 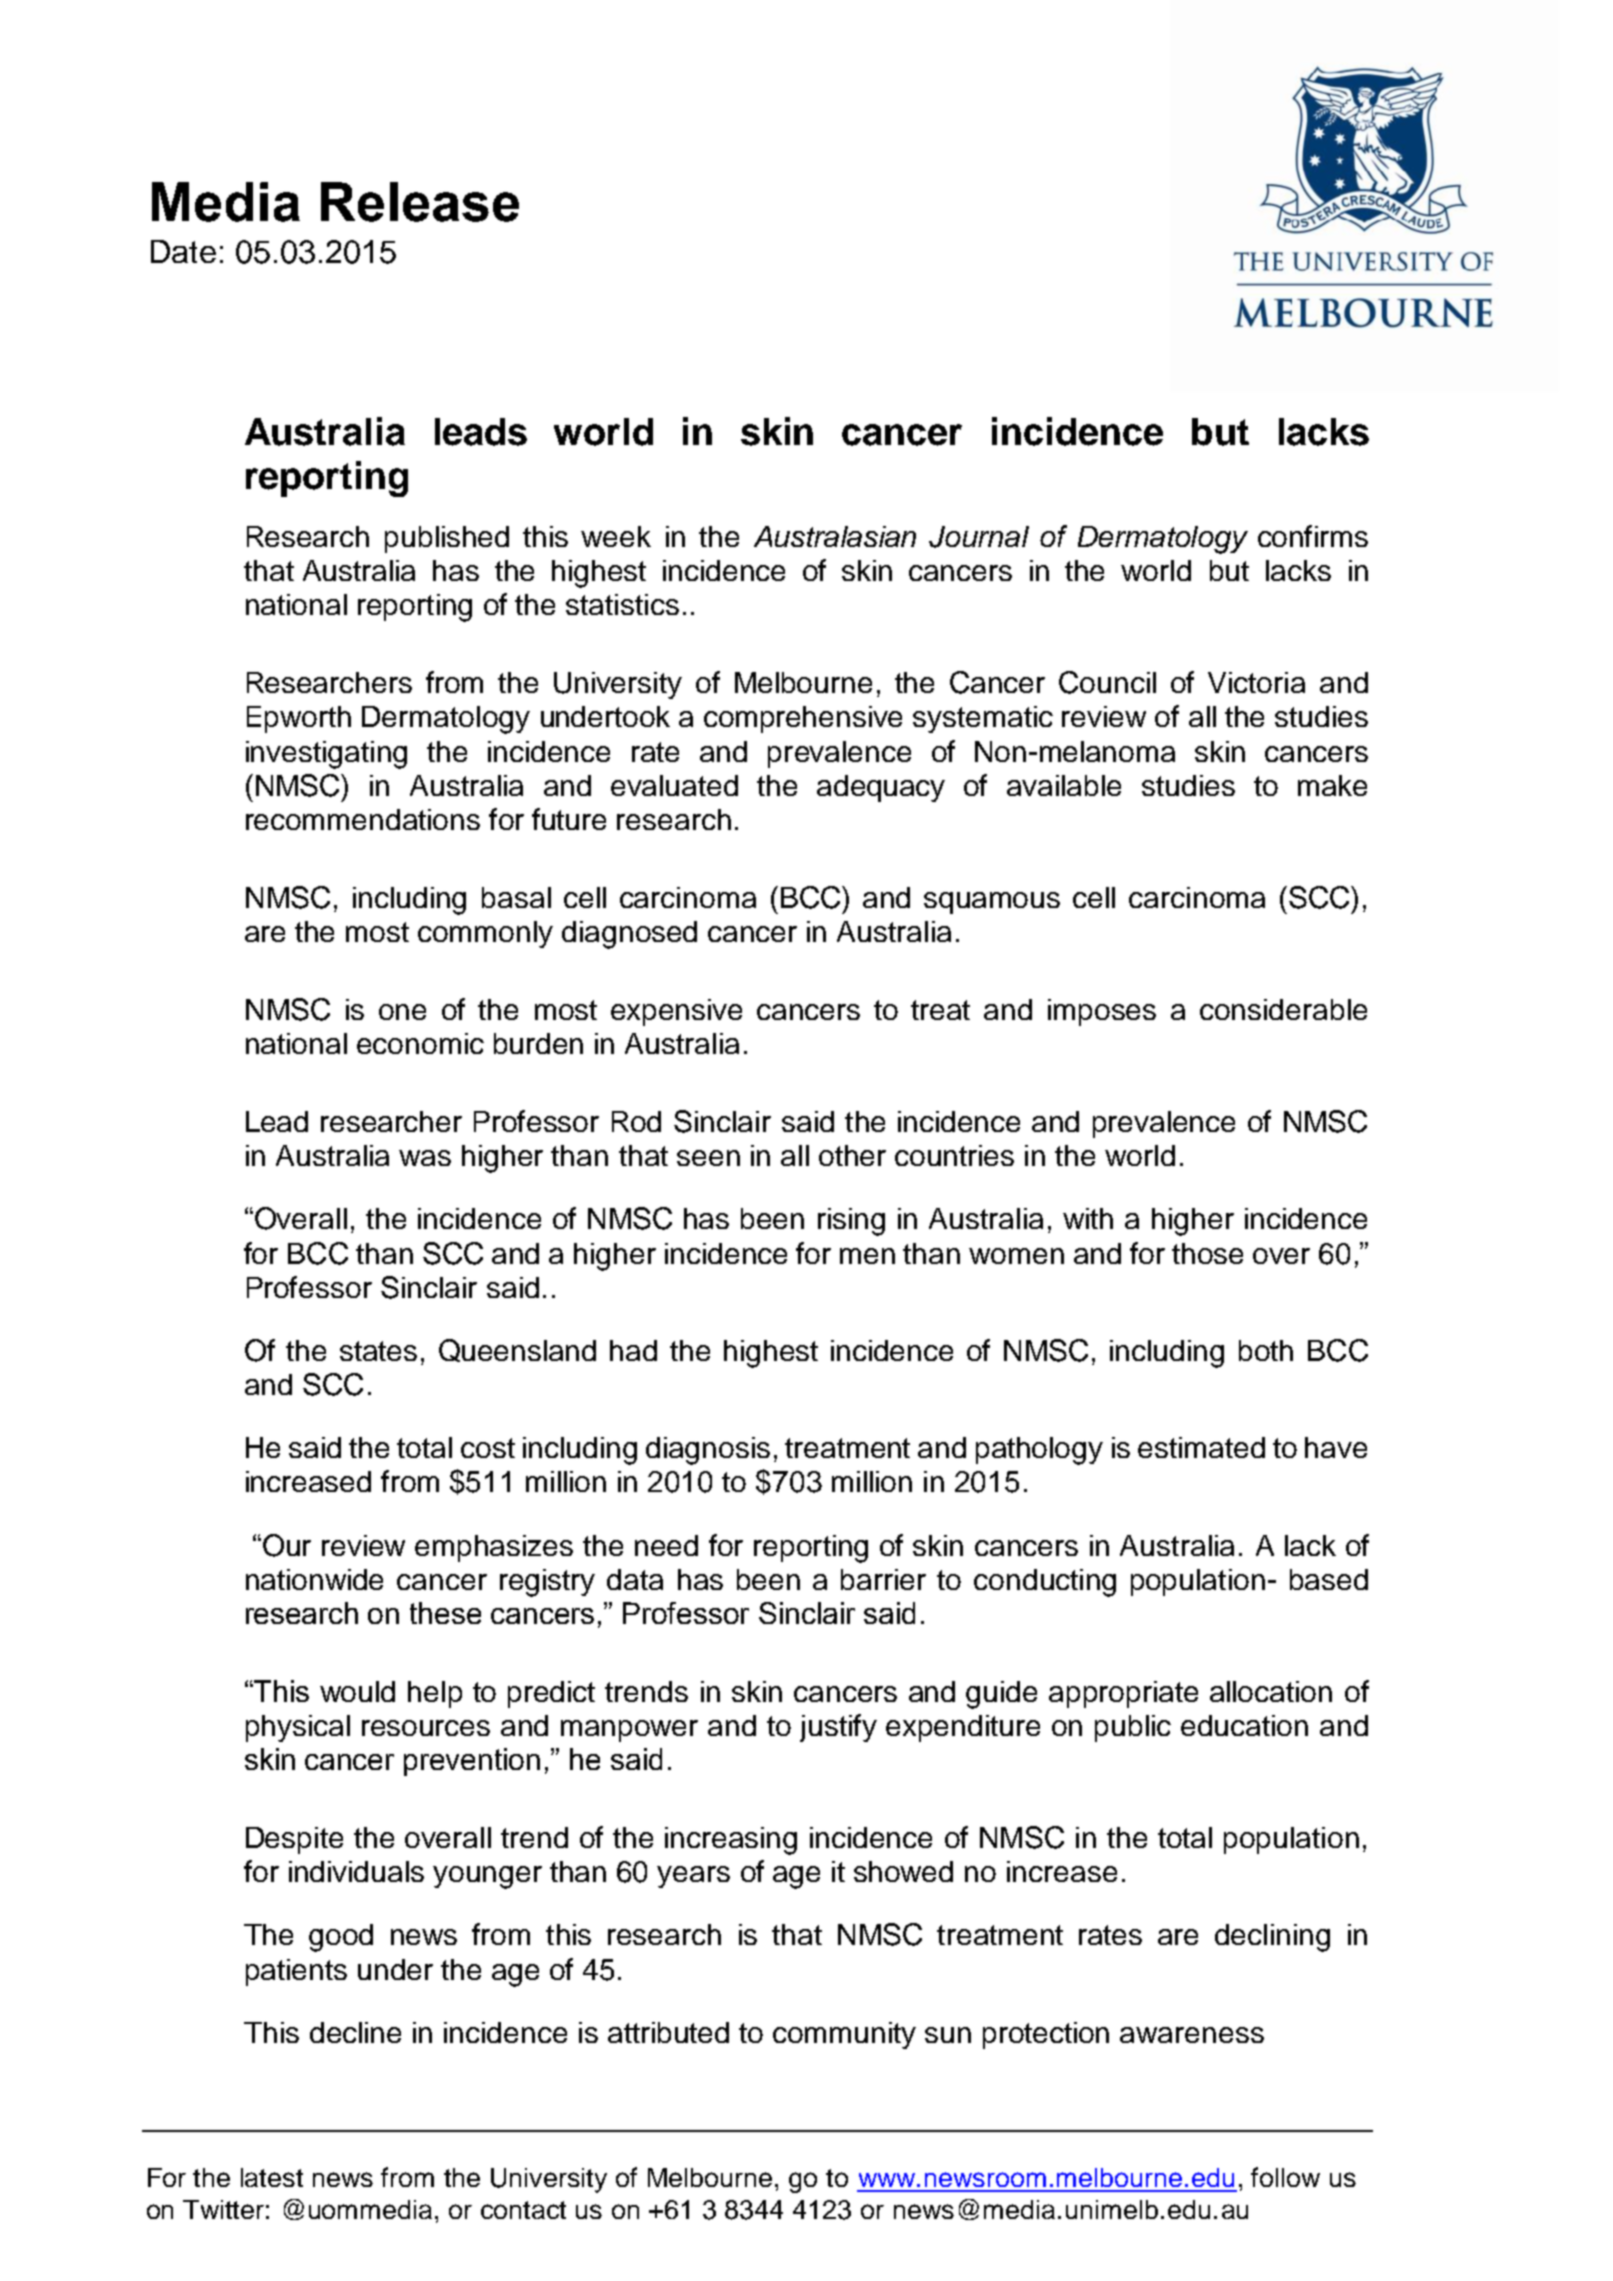 What do you see at coordinates (708, 1158) in the page?
I see `seen` at bounding box center [708, 1158].
